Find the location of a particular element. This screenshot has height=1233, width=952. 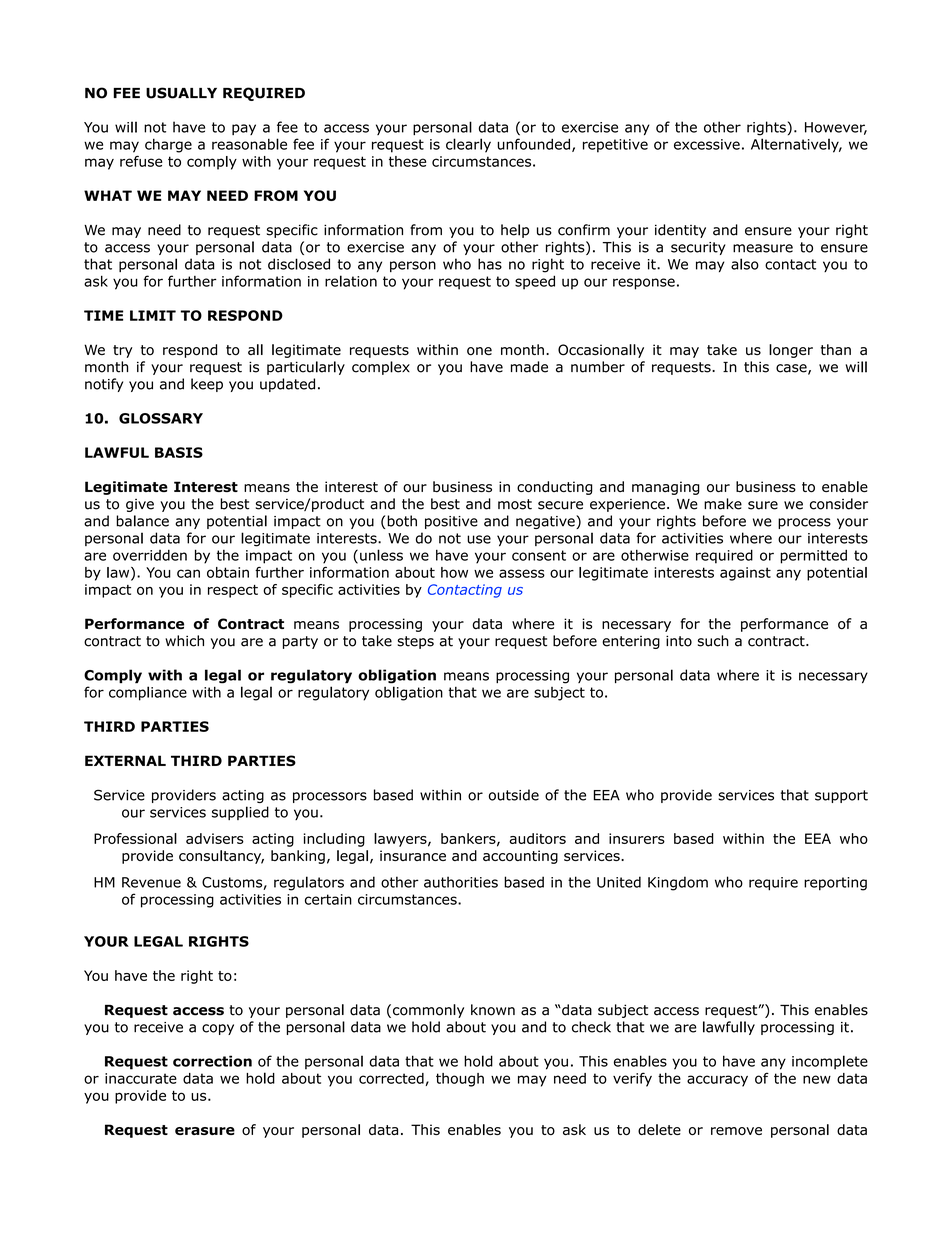

authorities is located at coordinates (461, 882).
